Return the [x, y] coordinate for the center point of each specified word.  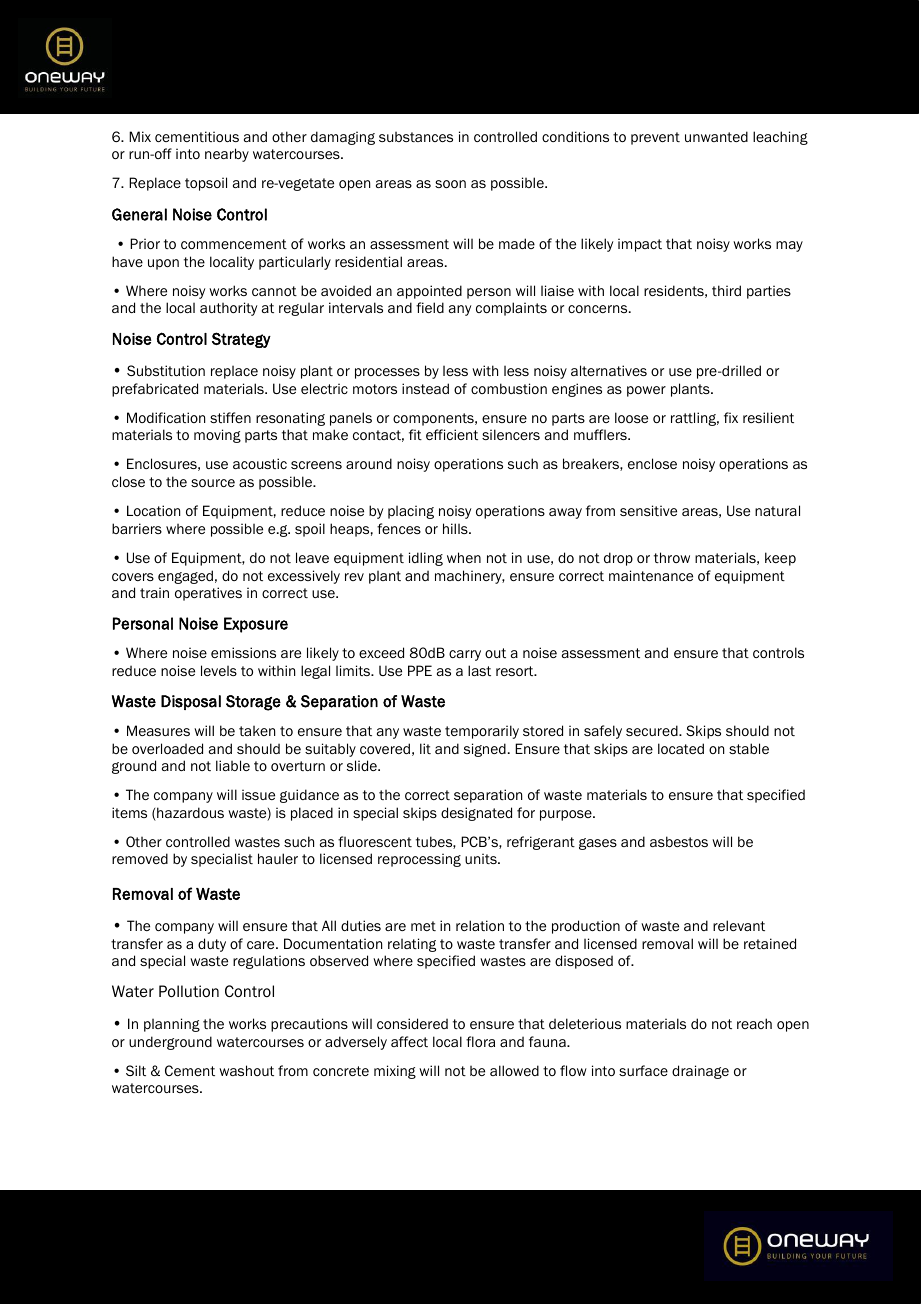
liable [233, 765]
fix [731, 417]
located [681, 748]
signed [485, 750]
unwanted [716, 136]
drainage [700, 1072]
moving [217, 436]
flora [480, 1041]
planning [172, 1025]
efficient [452, 434]
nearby [227, 155]
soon [450, 184]
